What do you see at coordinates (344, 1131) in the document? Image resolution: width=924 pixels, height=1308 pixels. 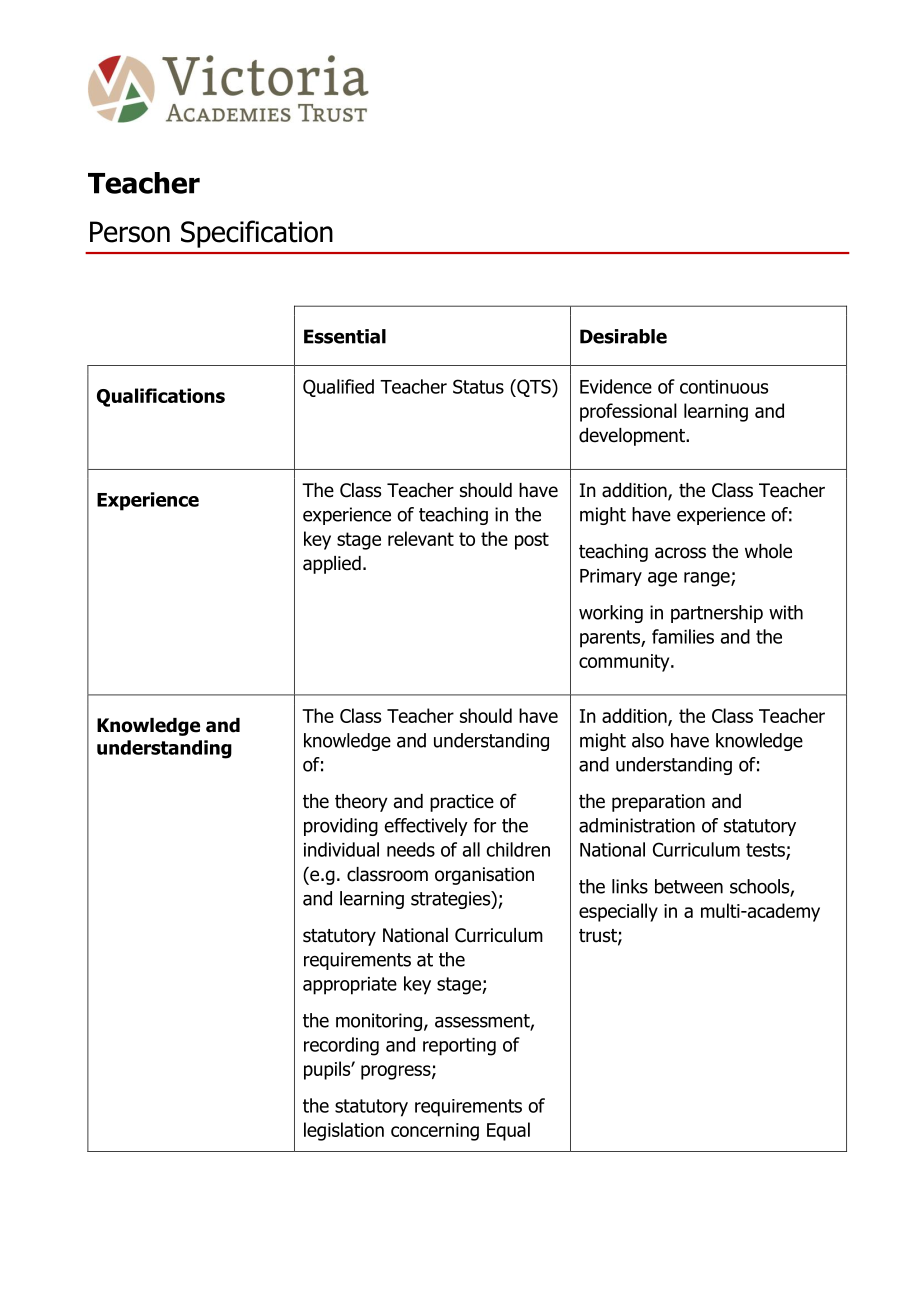 I see `legislation` at bounding box center [344, 1131].
